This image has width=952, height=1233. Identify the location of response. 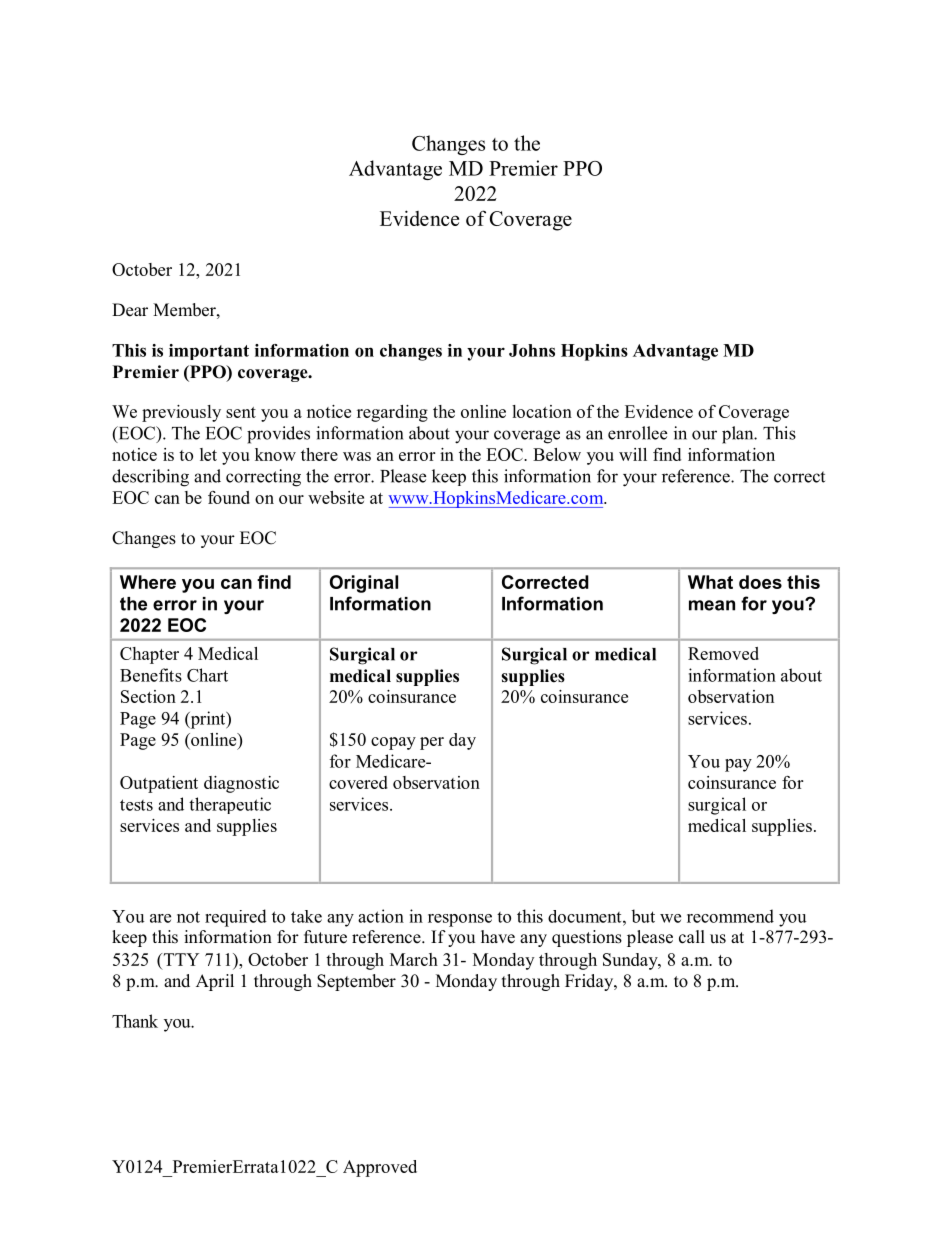
(460, 920).
